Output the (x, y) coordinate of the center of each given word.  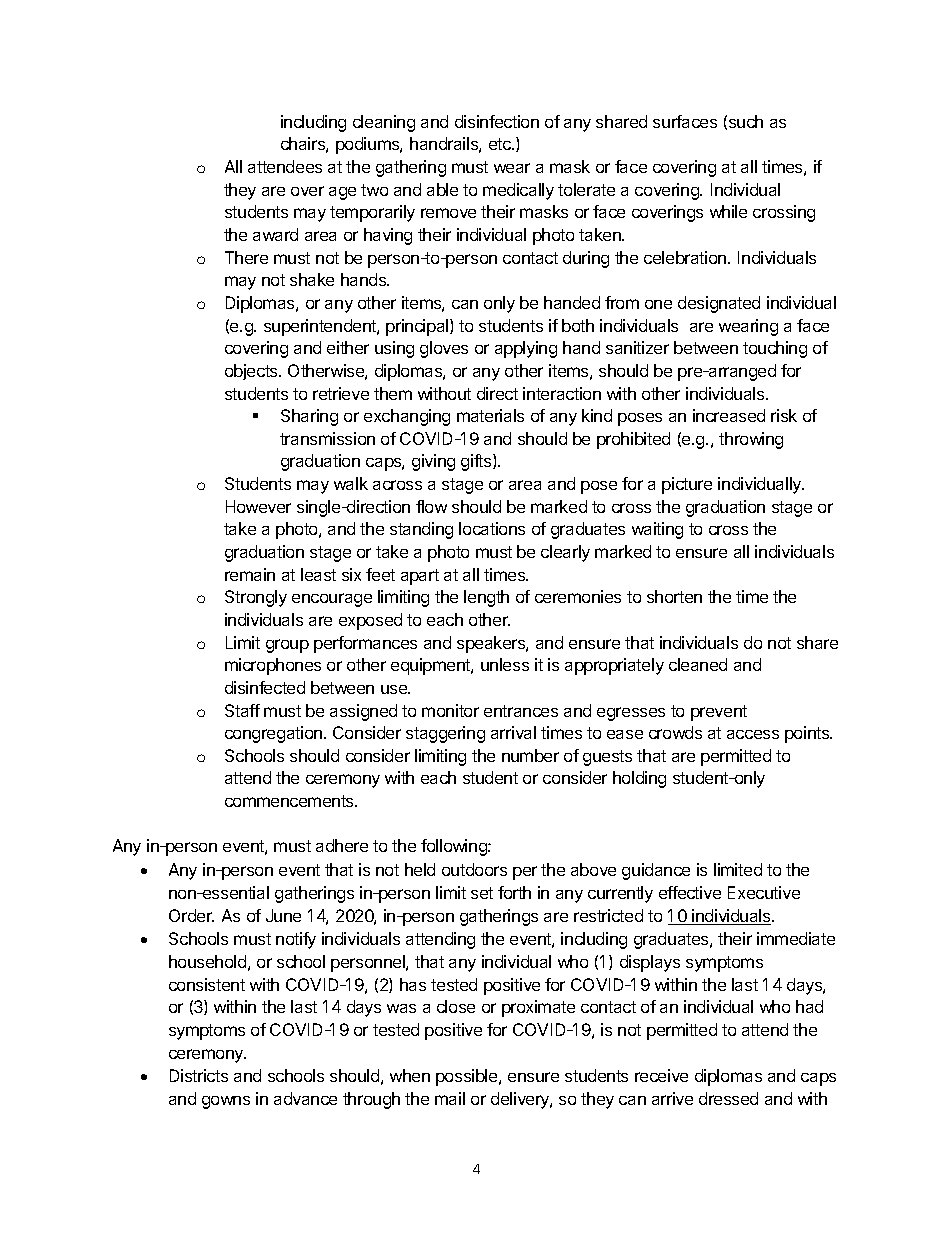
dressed (728, 1098)
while (728, 211)
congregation (275, 734)
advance (305, 1098)
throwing (751, 440)
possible (468, 1077)
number (530, 755)
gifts (477, 462)
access (753, 734)
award (275, 234)
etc (501, 144)
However (258, 506)
